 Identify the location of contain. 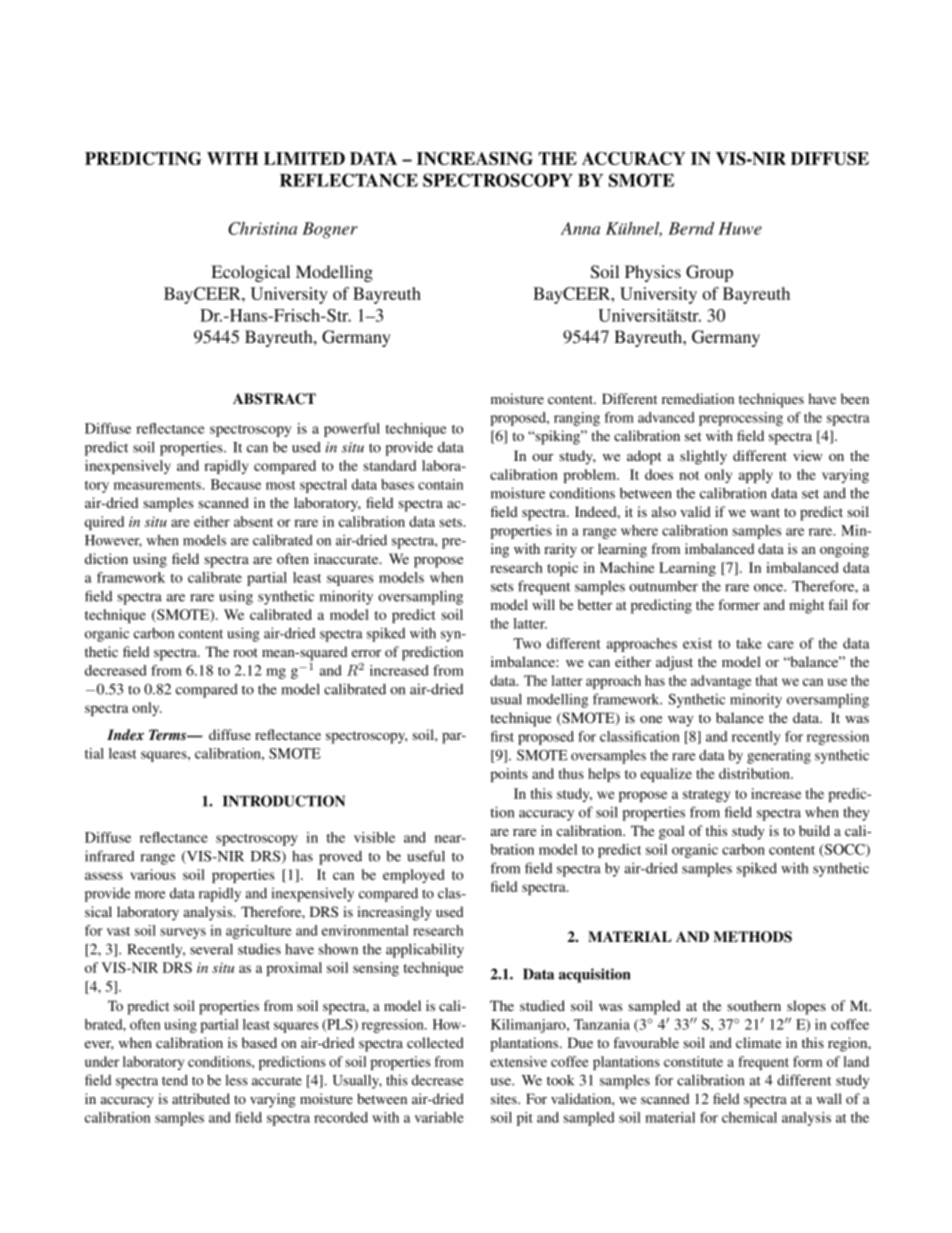
(440, 484).
